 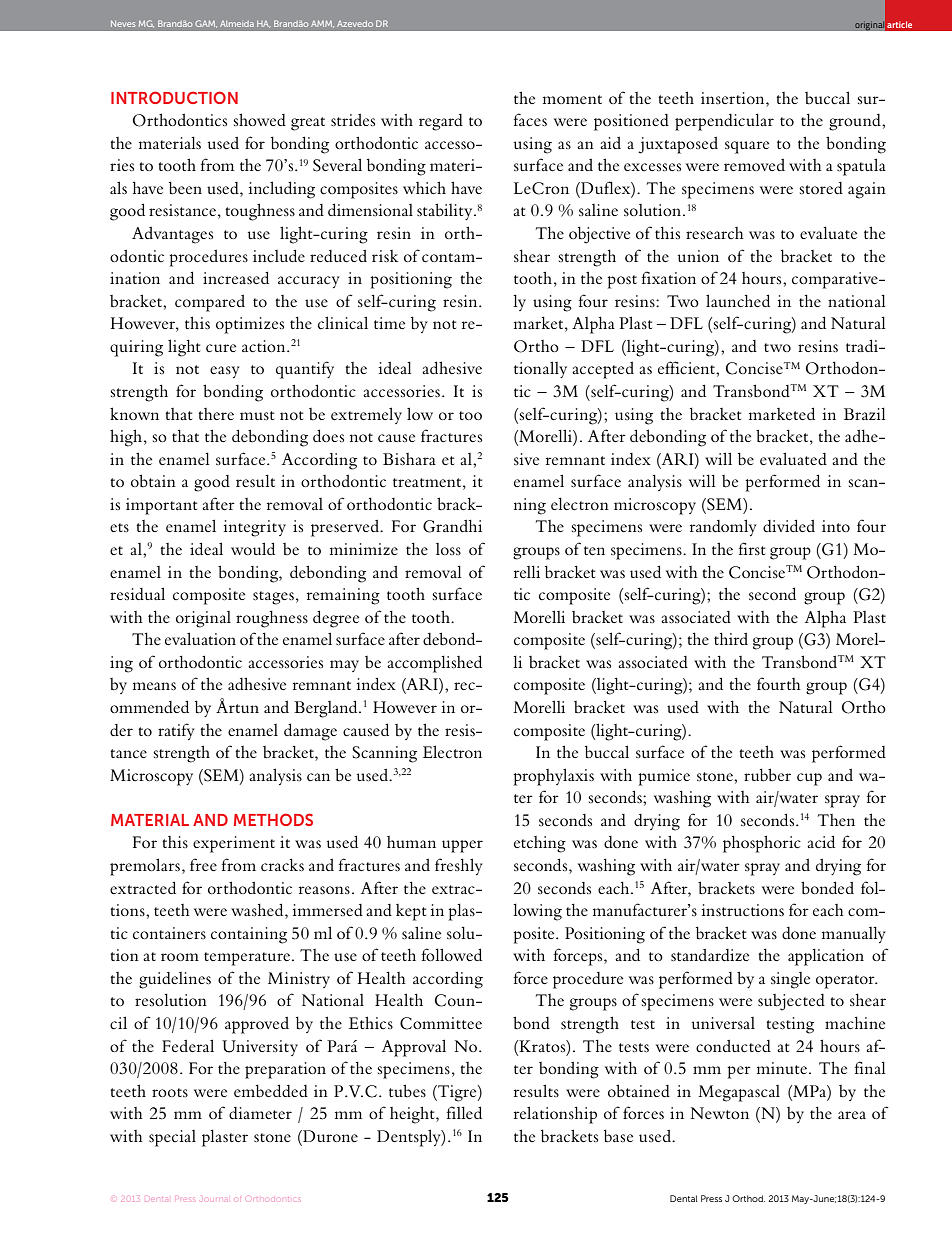 I want to click on cup, so click(x=809, y=779).
